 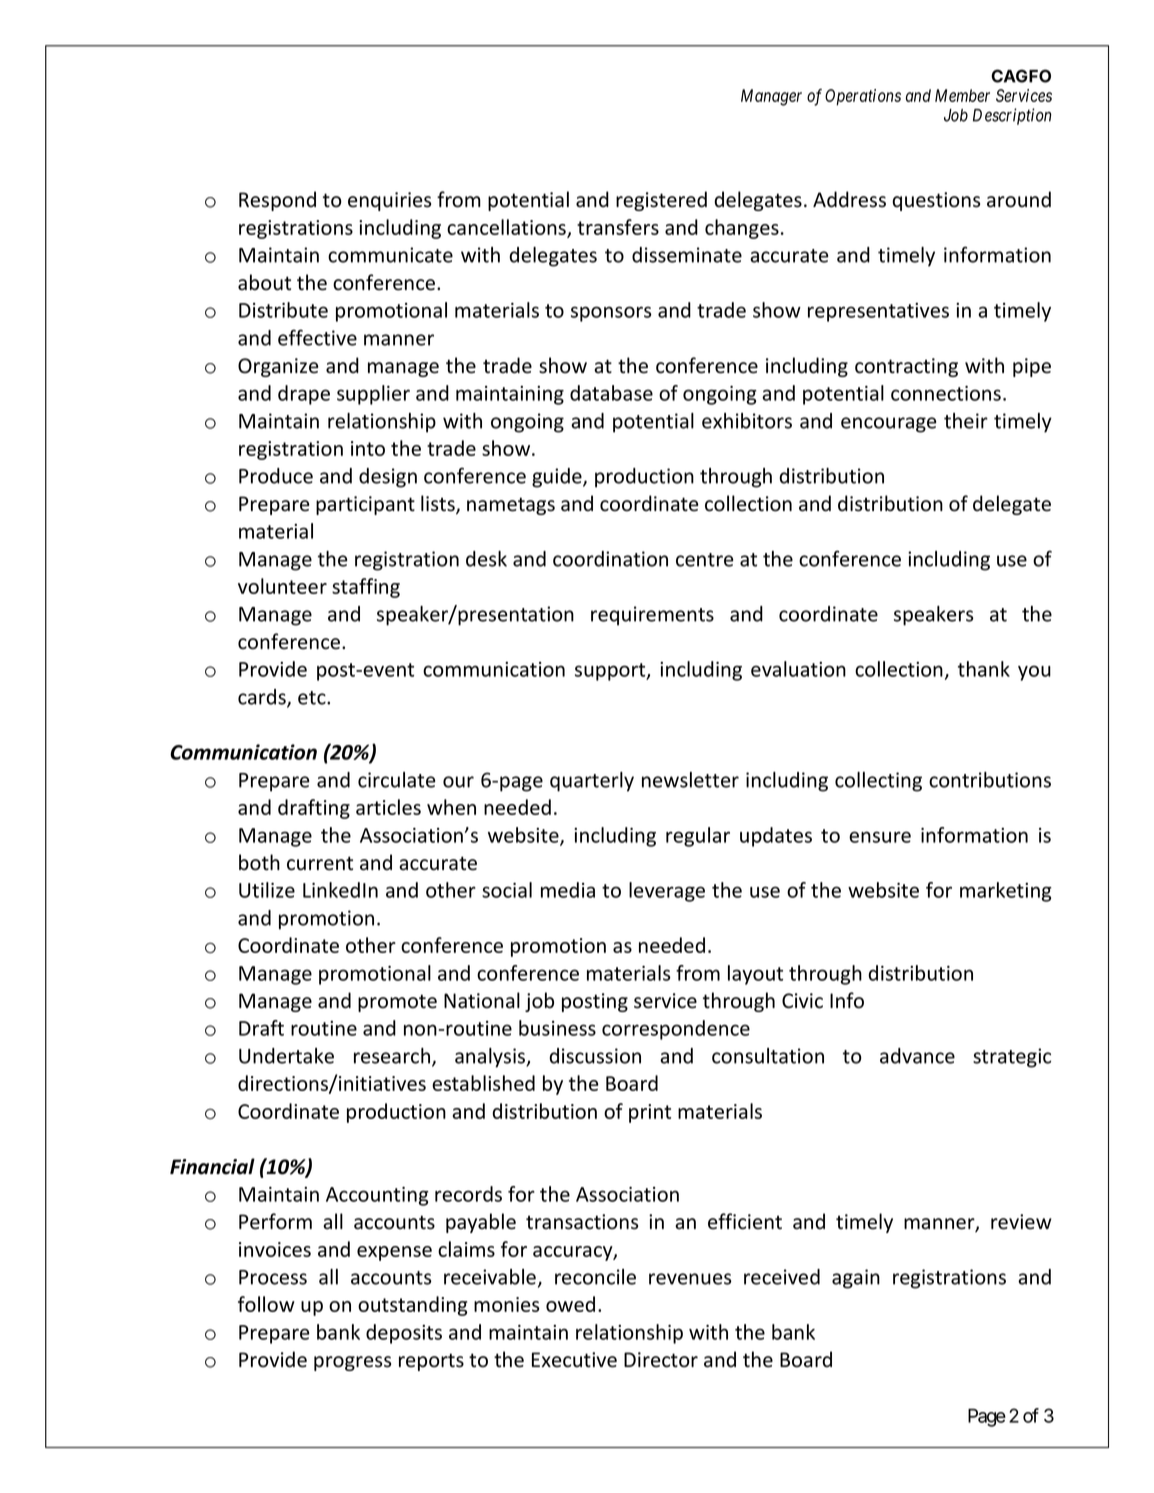 What do you see at coordinates (389, 201) in the screenshot?
I see `enquiries` at bounding box center [389, 201].
